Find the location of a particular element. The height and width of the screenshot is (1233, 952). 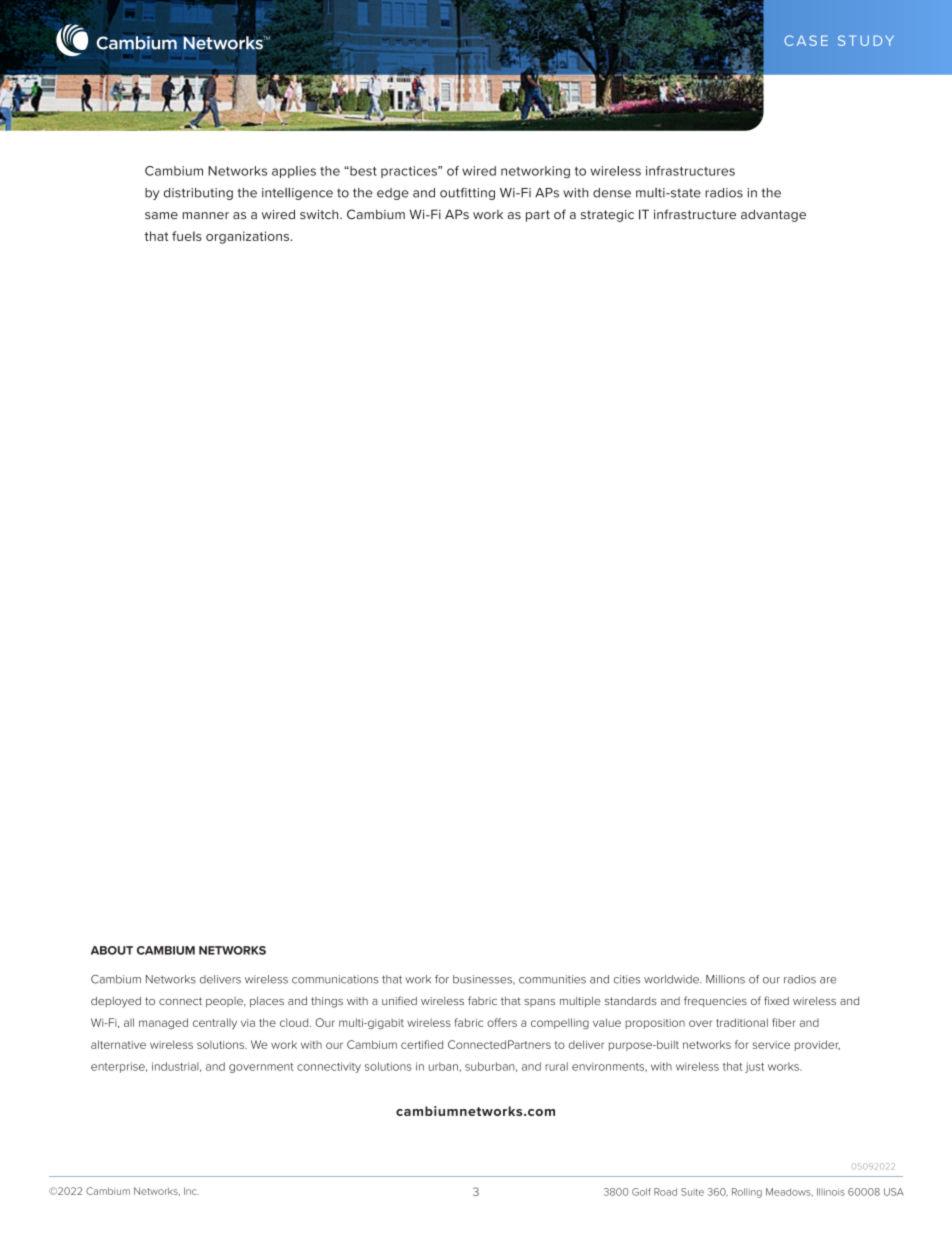

outfitting is located at coordinates (467, 194).
